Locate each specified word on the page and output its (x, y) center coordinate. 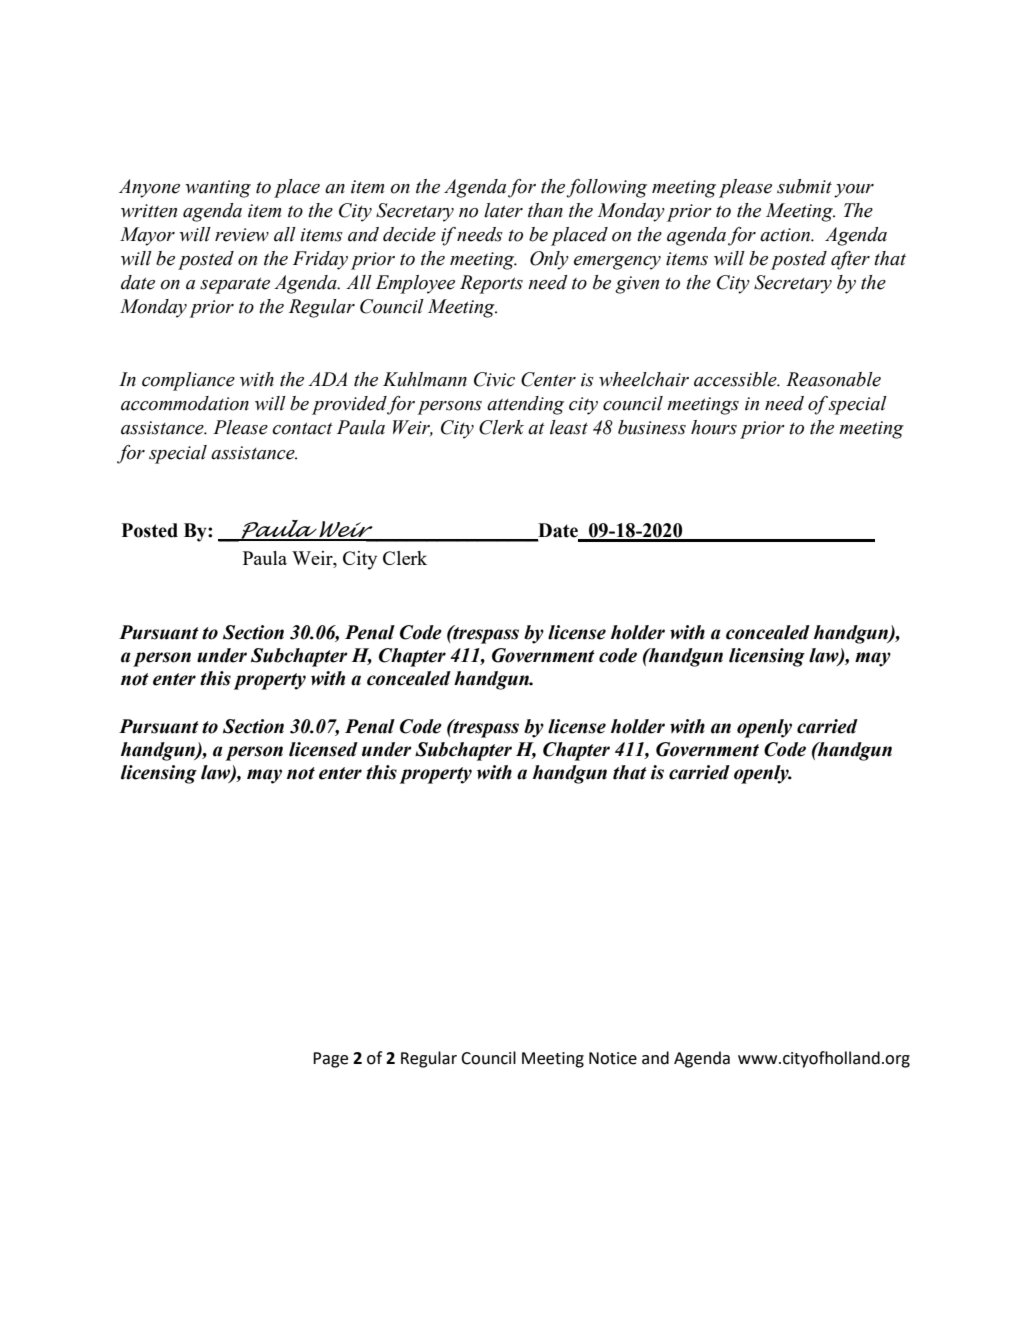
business (652, 427)
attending (525, 405)
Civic (494, 379)
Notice (613, 1058)
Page (330, 1060)
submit (804, 186)
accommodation (185, 403)
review (242, 235)
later (503, 210)
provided (350, 405)
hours (714, 427)
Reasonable (833, 379)
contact (302, 429)
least (569, 427)
